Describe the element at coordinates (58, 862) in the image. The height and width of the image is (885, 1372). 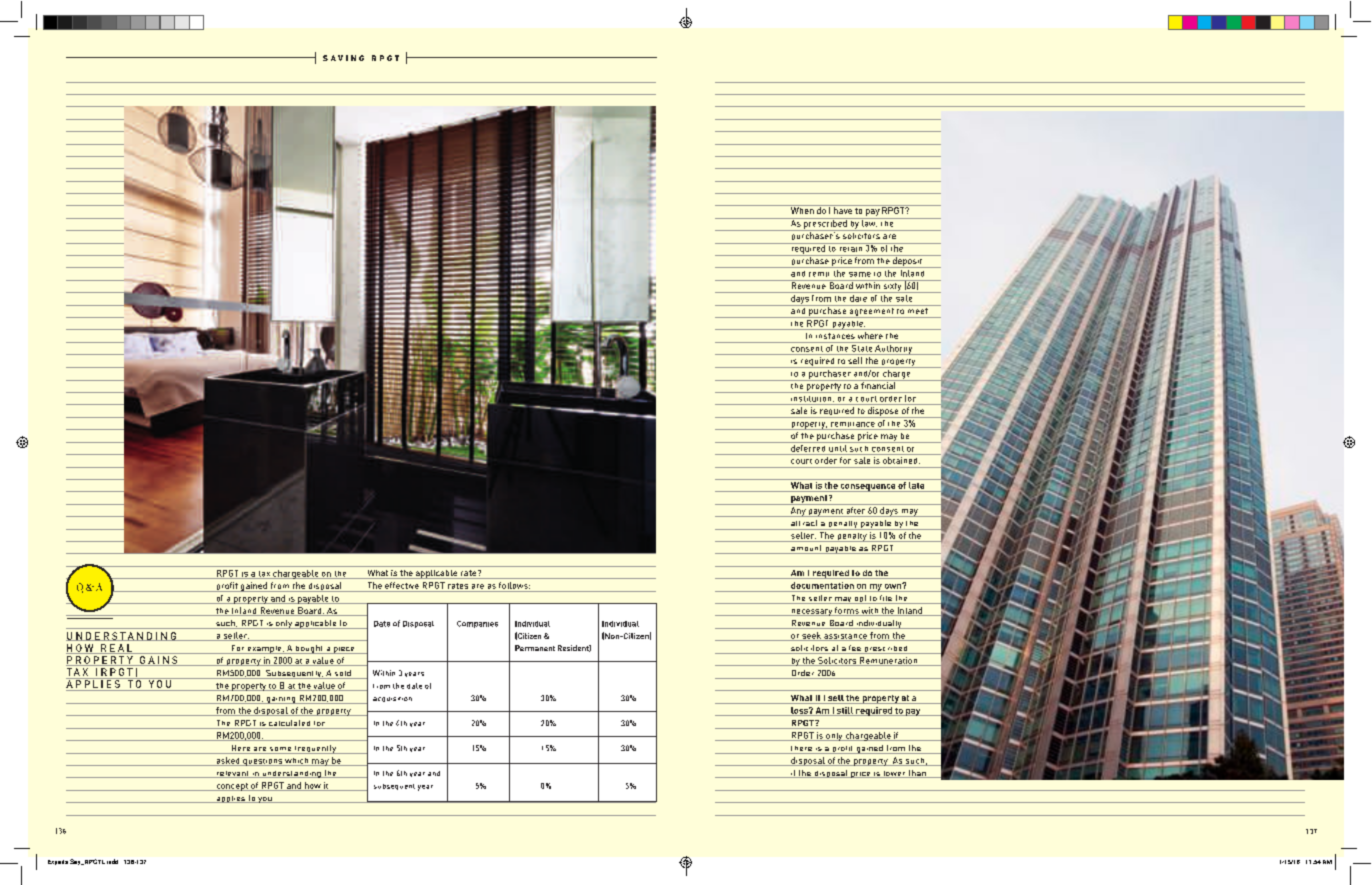
I see `Experts` at that location.
